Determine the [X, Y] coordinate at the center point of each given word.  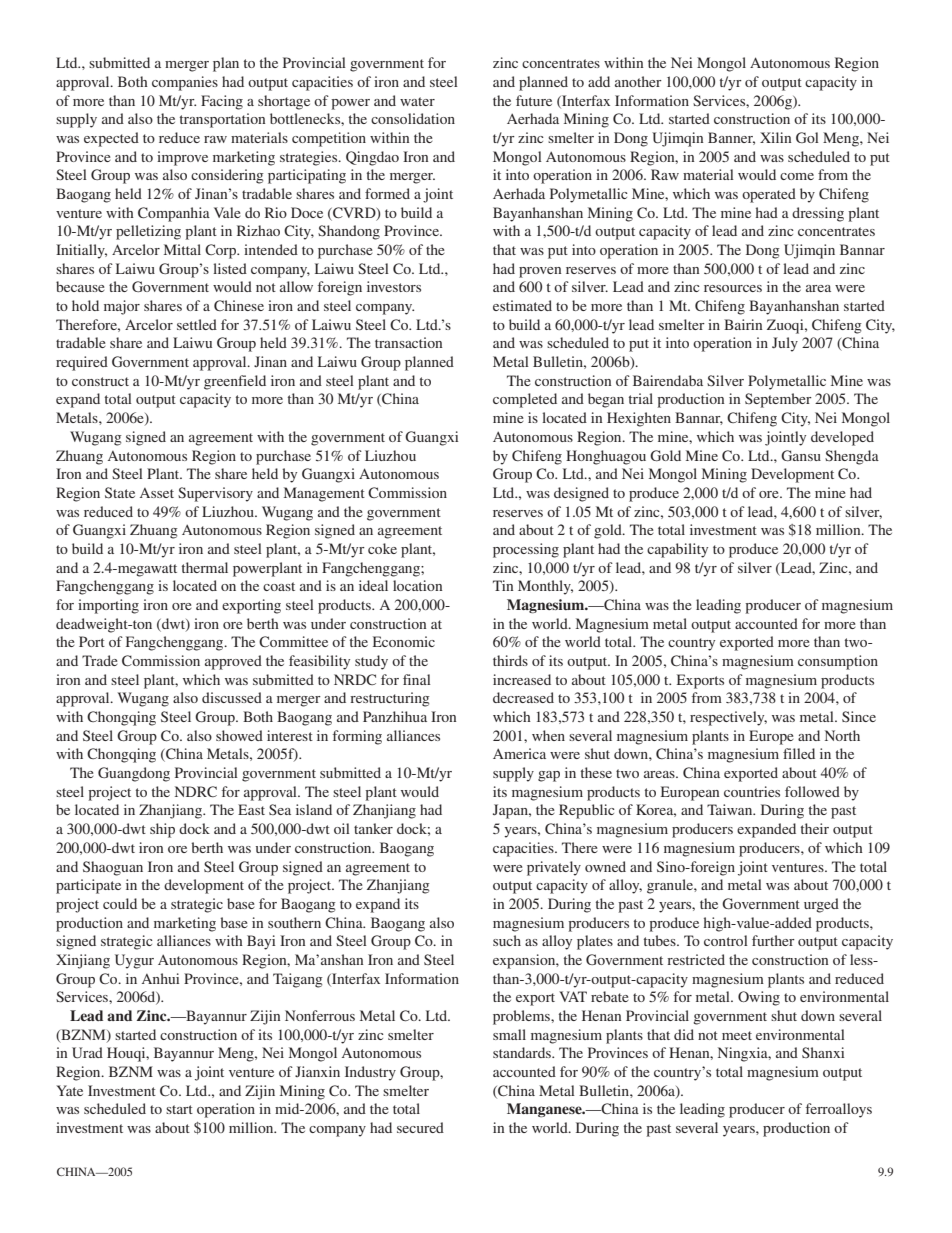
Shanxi [823, 1052]
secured [420, 1127]
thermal [205, 567]
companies [185, 83]
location [417, 585]
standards [523, 1052]
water [417, 101]
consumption [838, 662]
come [797, 176]
